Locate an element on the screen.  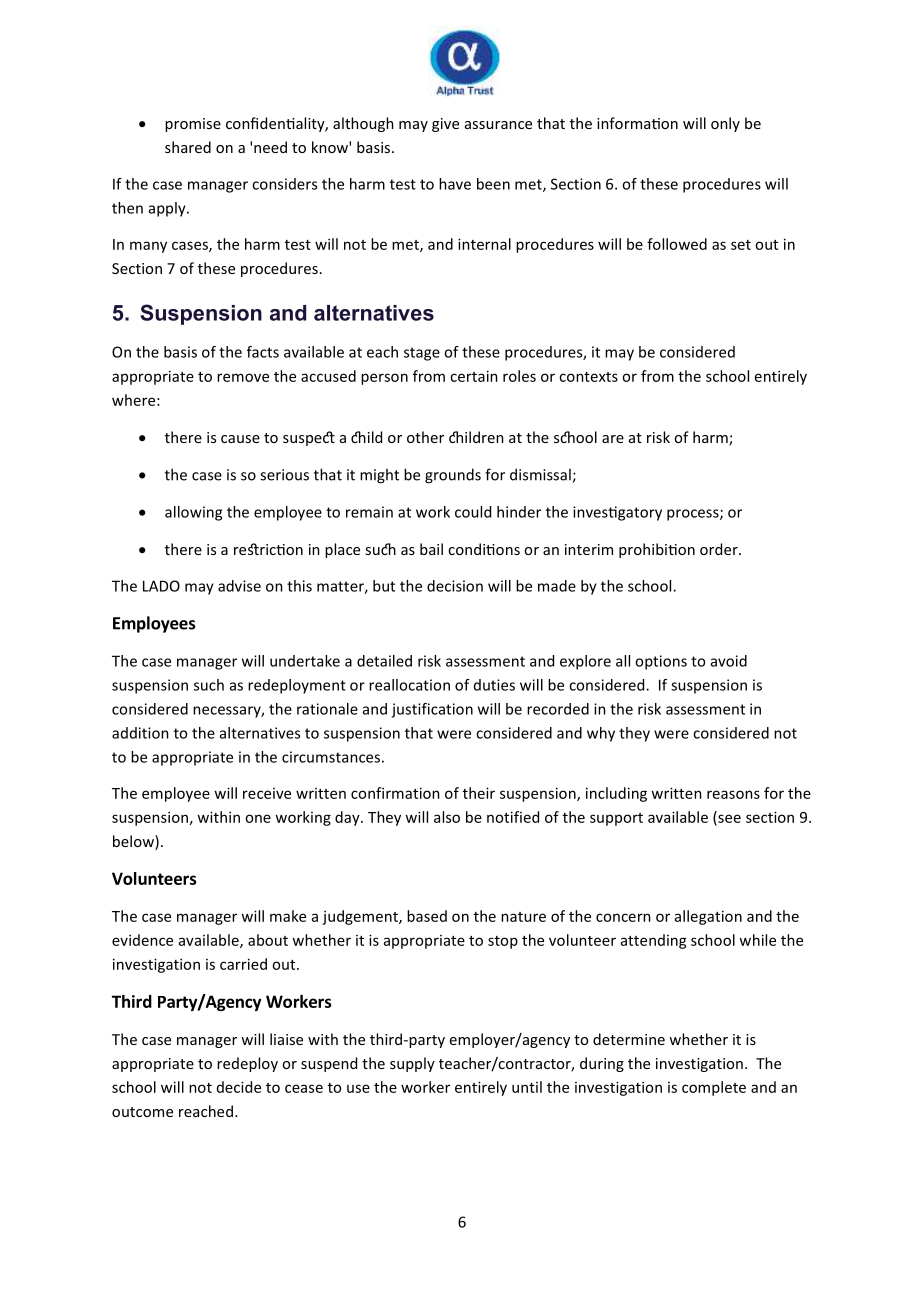
decision is located at coordinates (455, 586).
